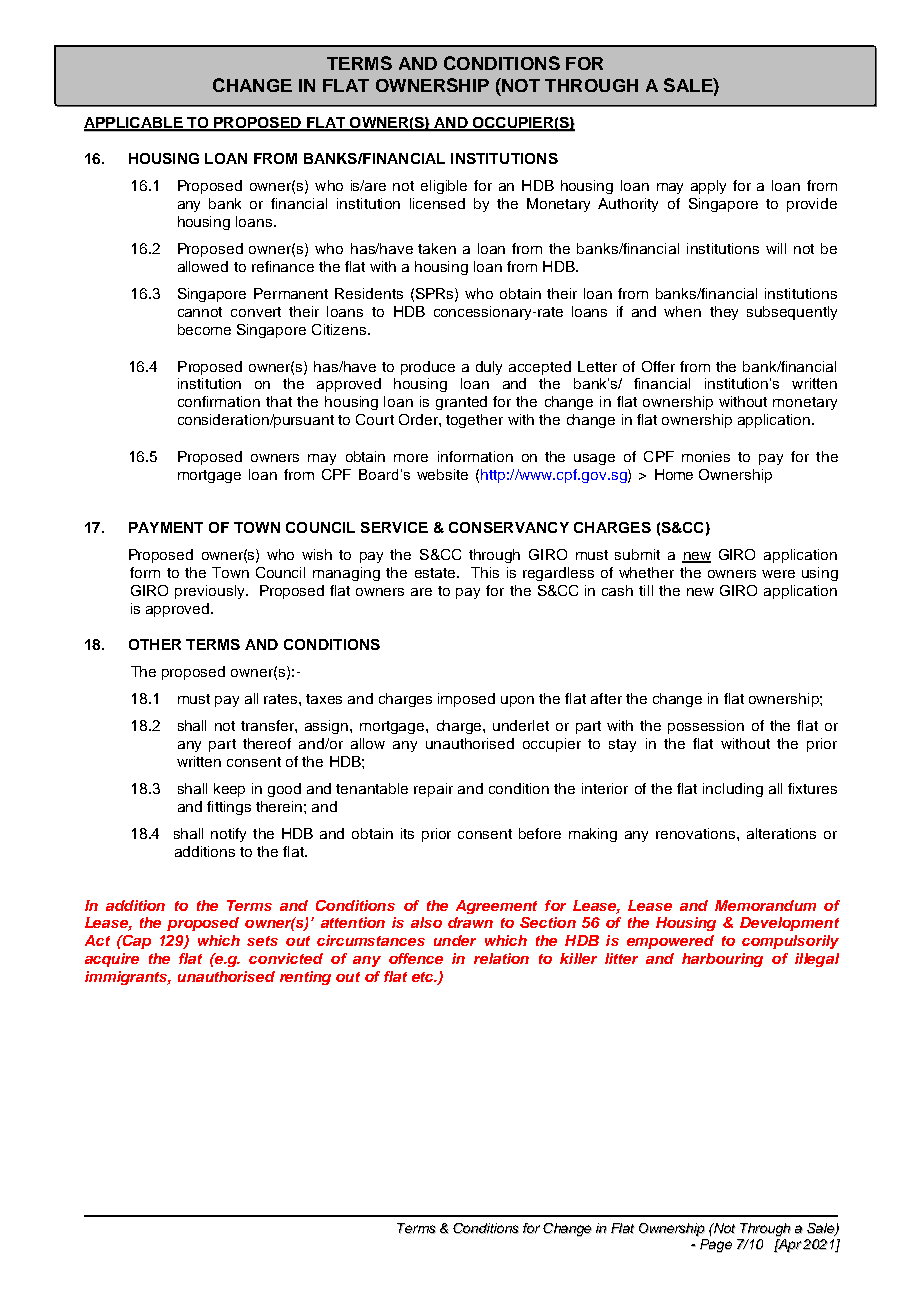 The height and width of the screenshot is (1308, 924). What do you see at coordinates (211, 592) in the screenshot?
I see `previously` at bounding box center [211, 592].
